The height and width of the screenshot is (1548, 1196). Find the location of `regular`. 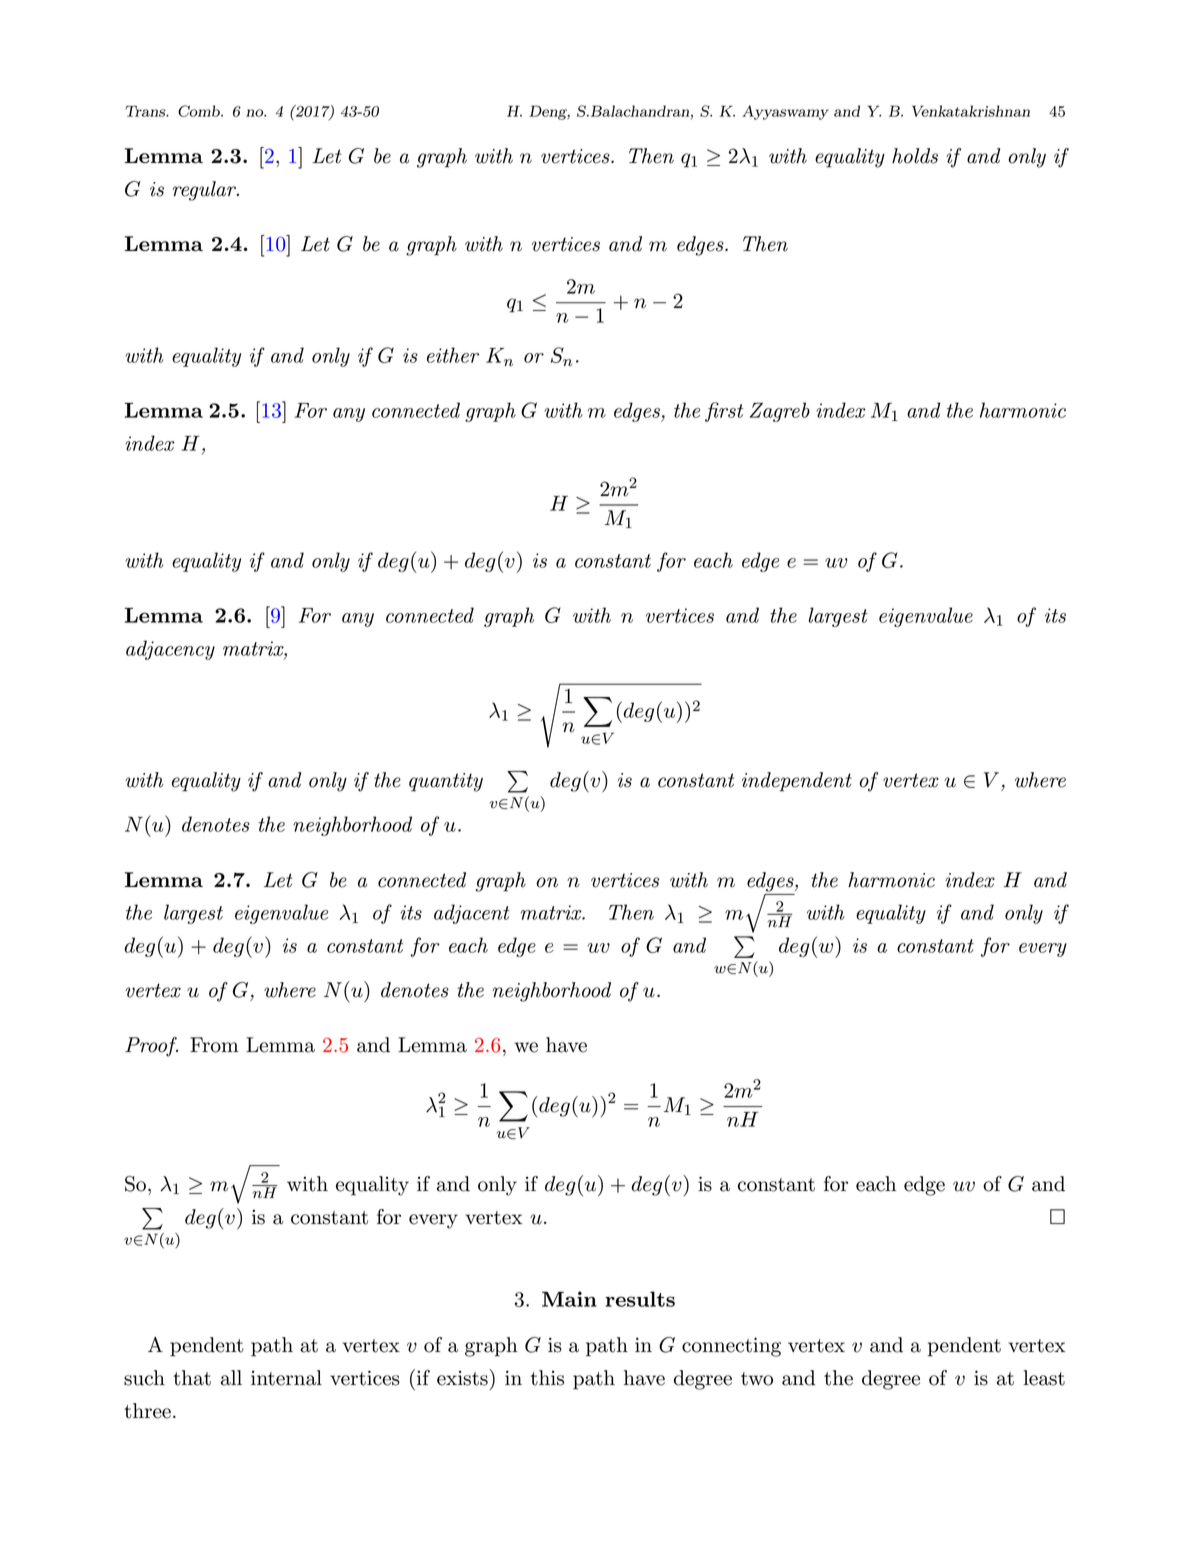

regular is located at coordinates (205, 191).
